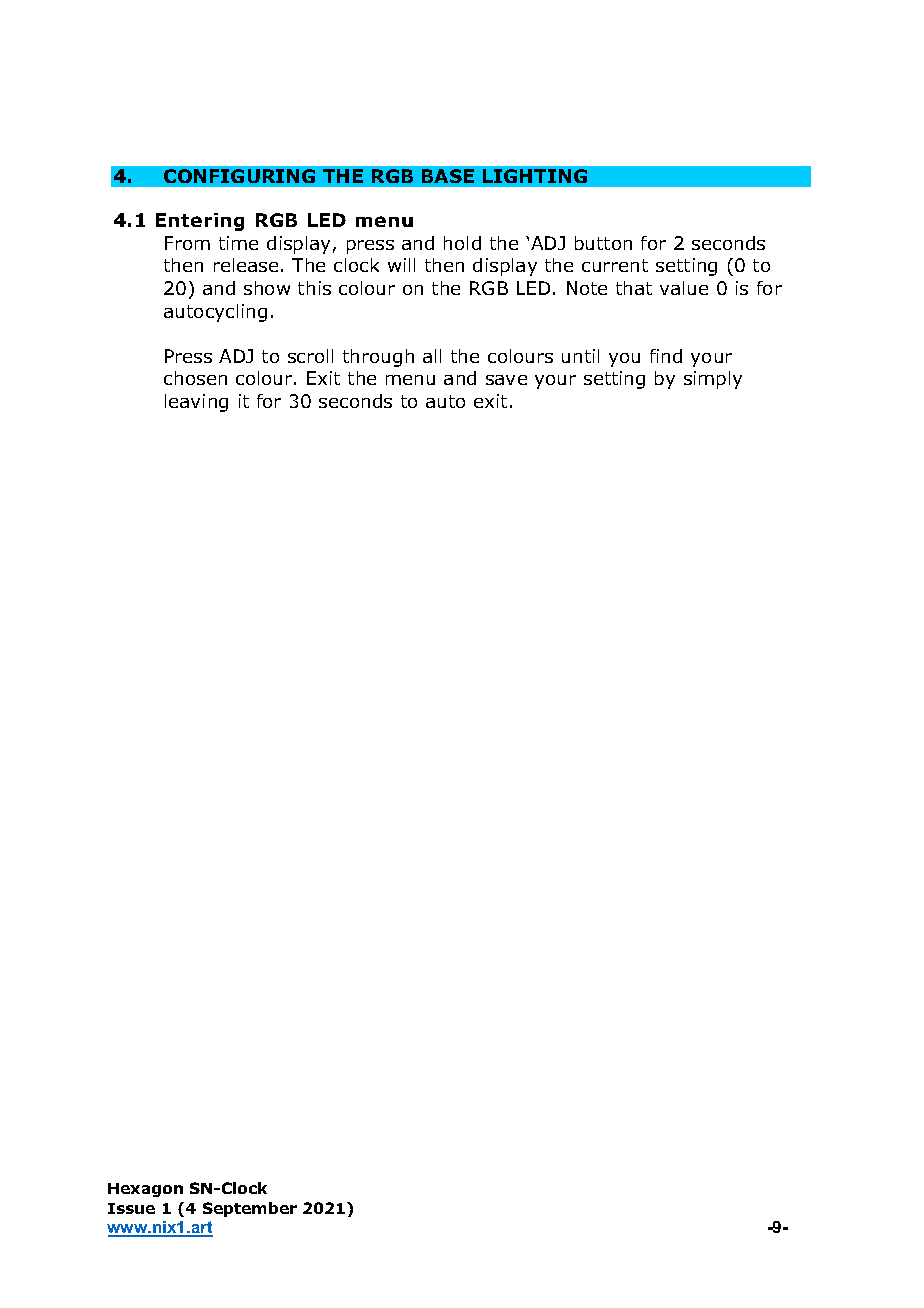 The width and height of the screenshot is (924, 1308). Describe the element at coordinates (195, 378) in the screenshot. I see `chosen` at that location.
